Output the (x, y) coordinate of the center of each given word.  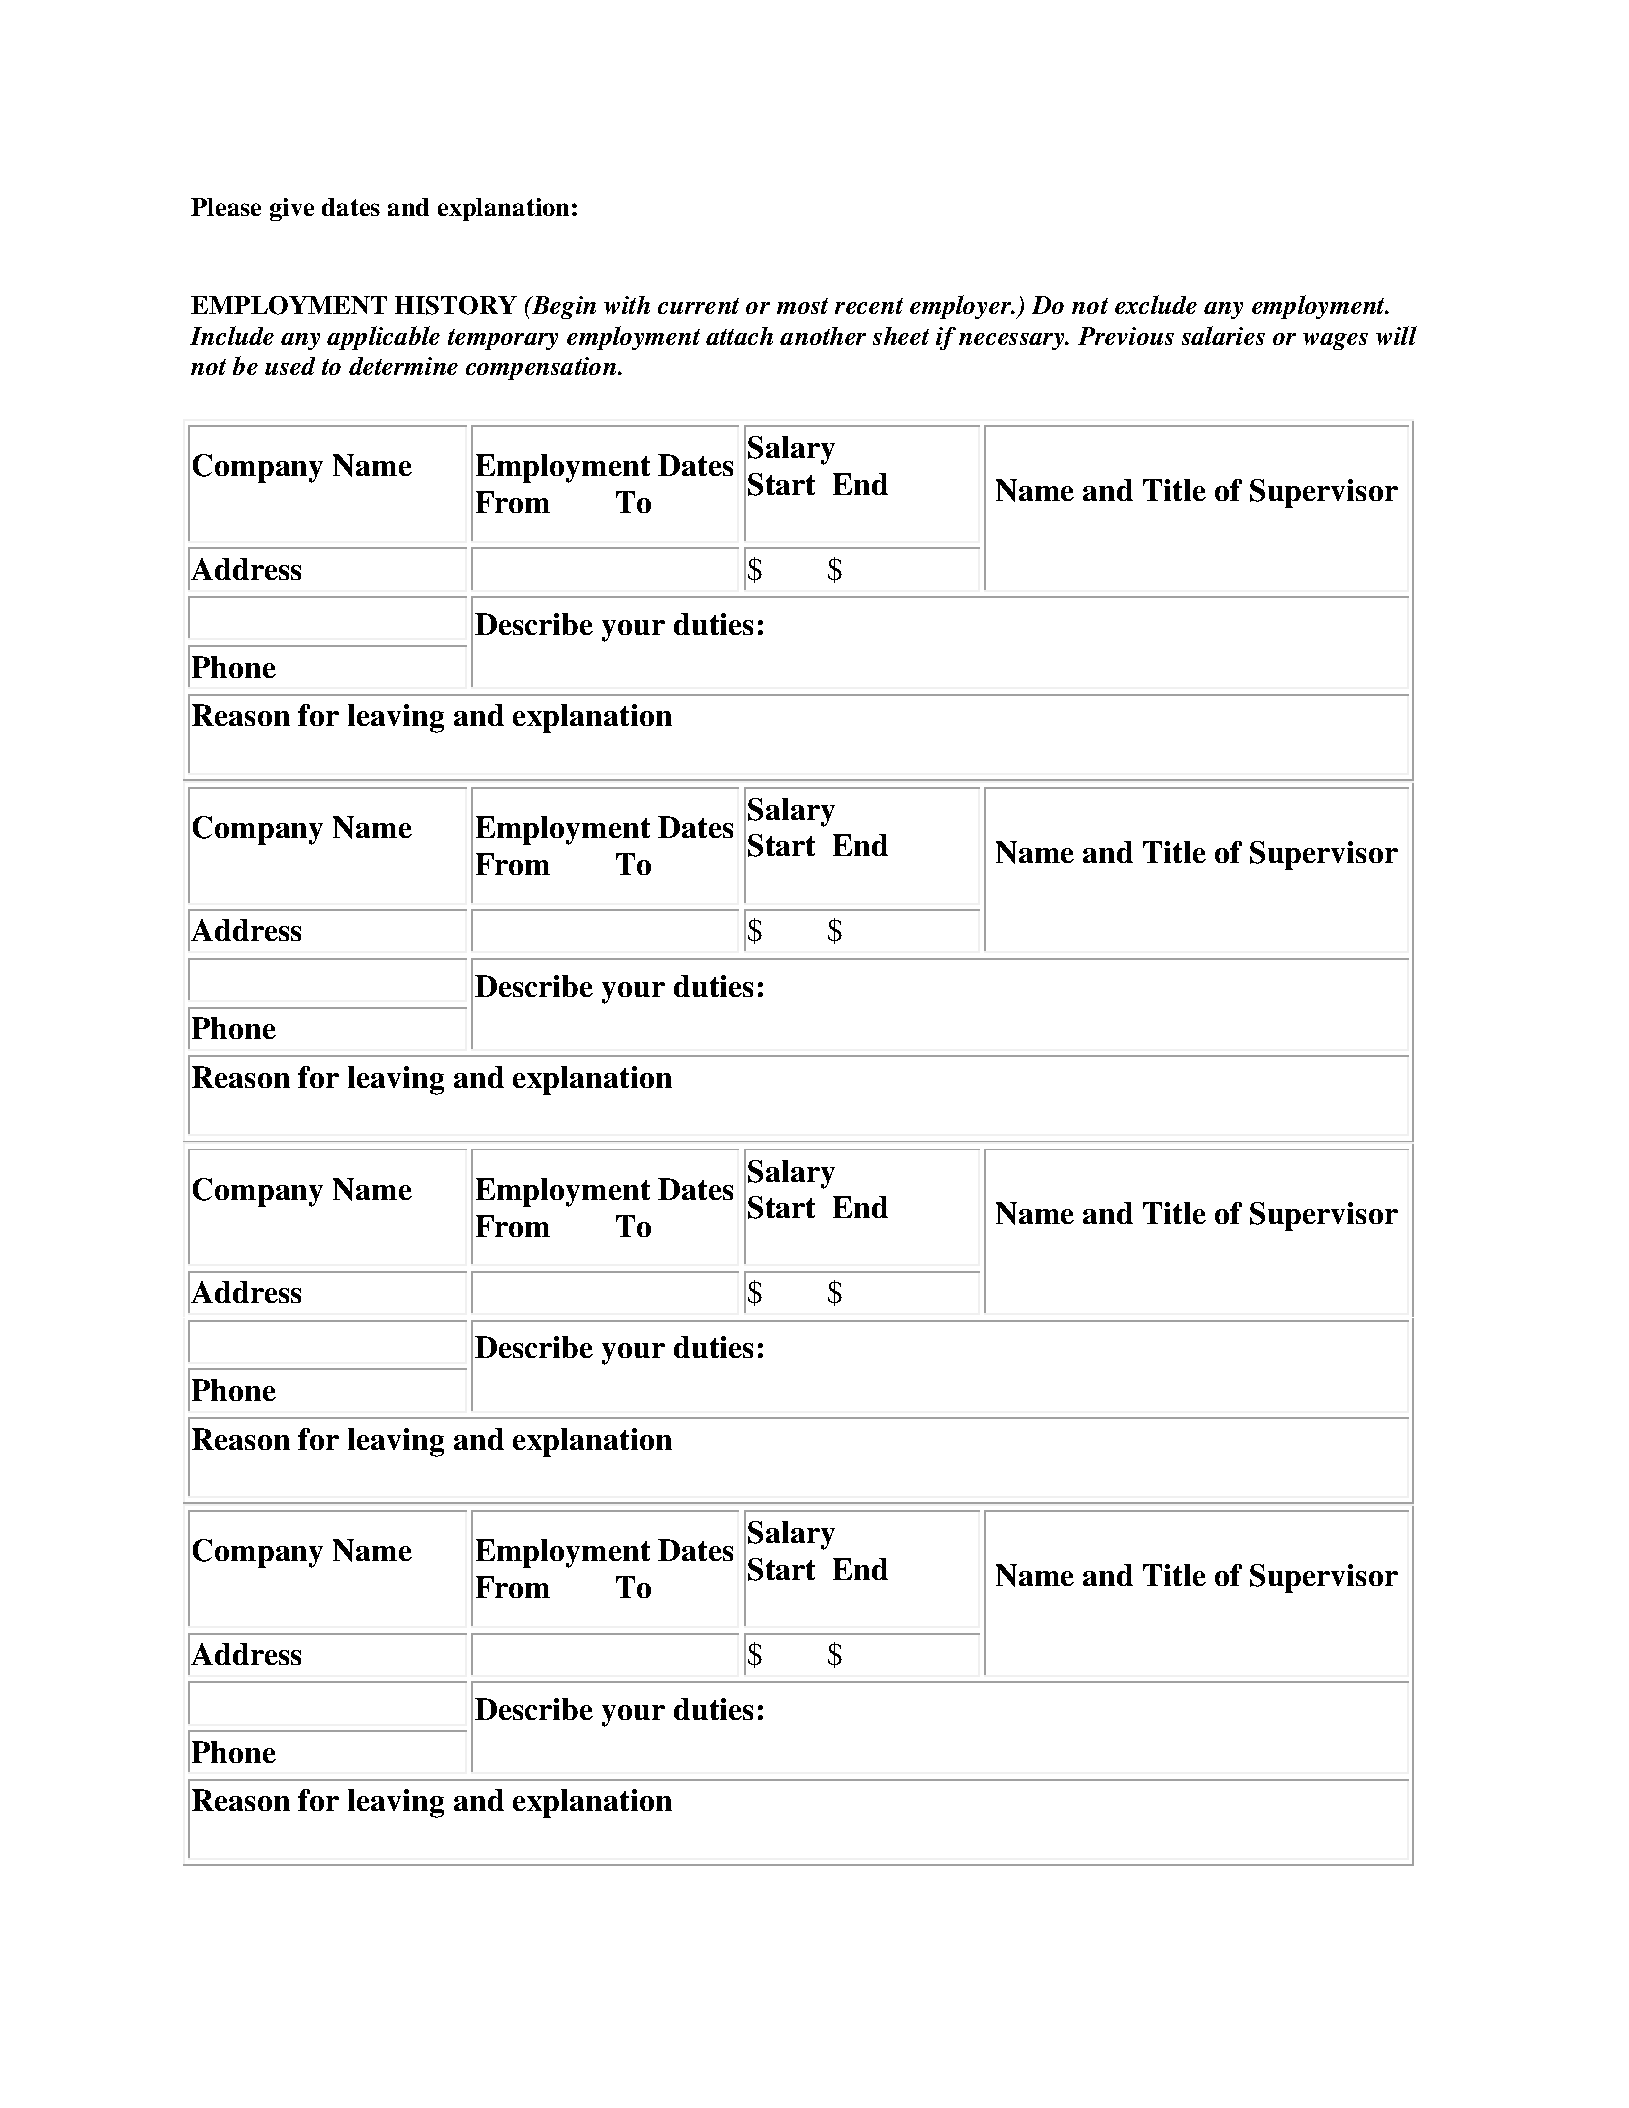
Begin (563, 307)
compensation (542, 368)
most (802, 306)
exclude (1156, 304)
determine (403, 366)
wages (1335, 341)
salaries (1223, 335)
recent (869, 306)
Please (226, 207)
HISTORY (456, 305)
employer (962, 307)
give (292, 209)
